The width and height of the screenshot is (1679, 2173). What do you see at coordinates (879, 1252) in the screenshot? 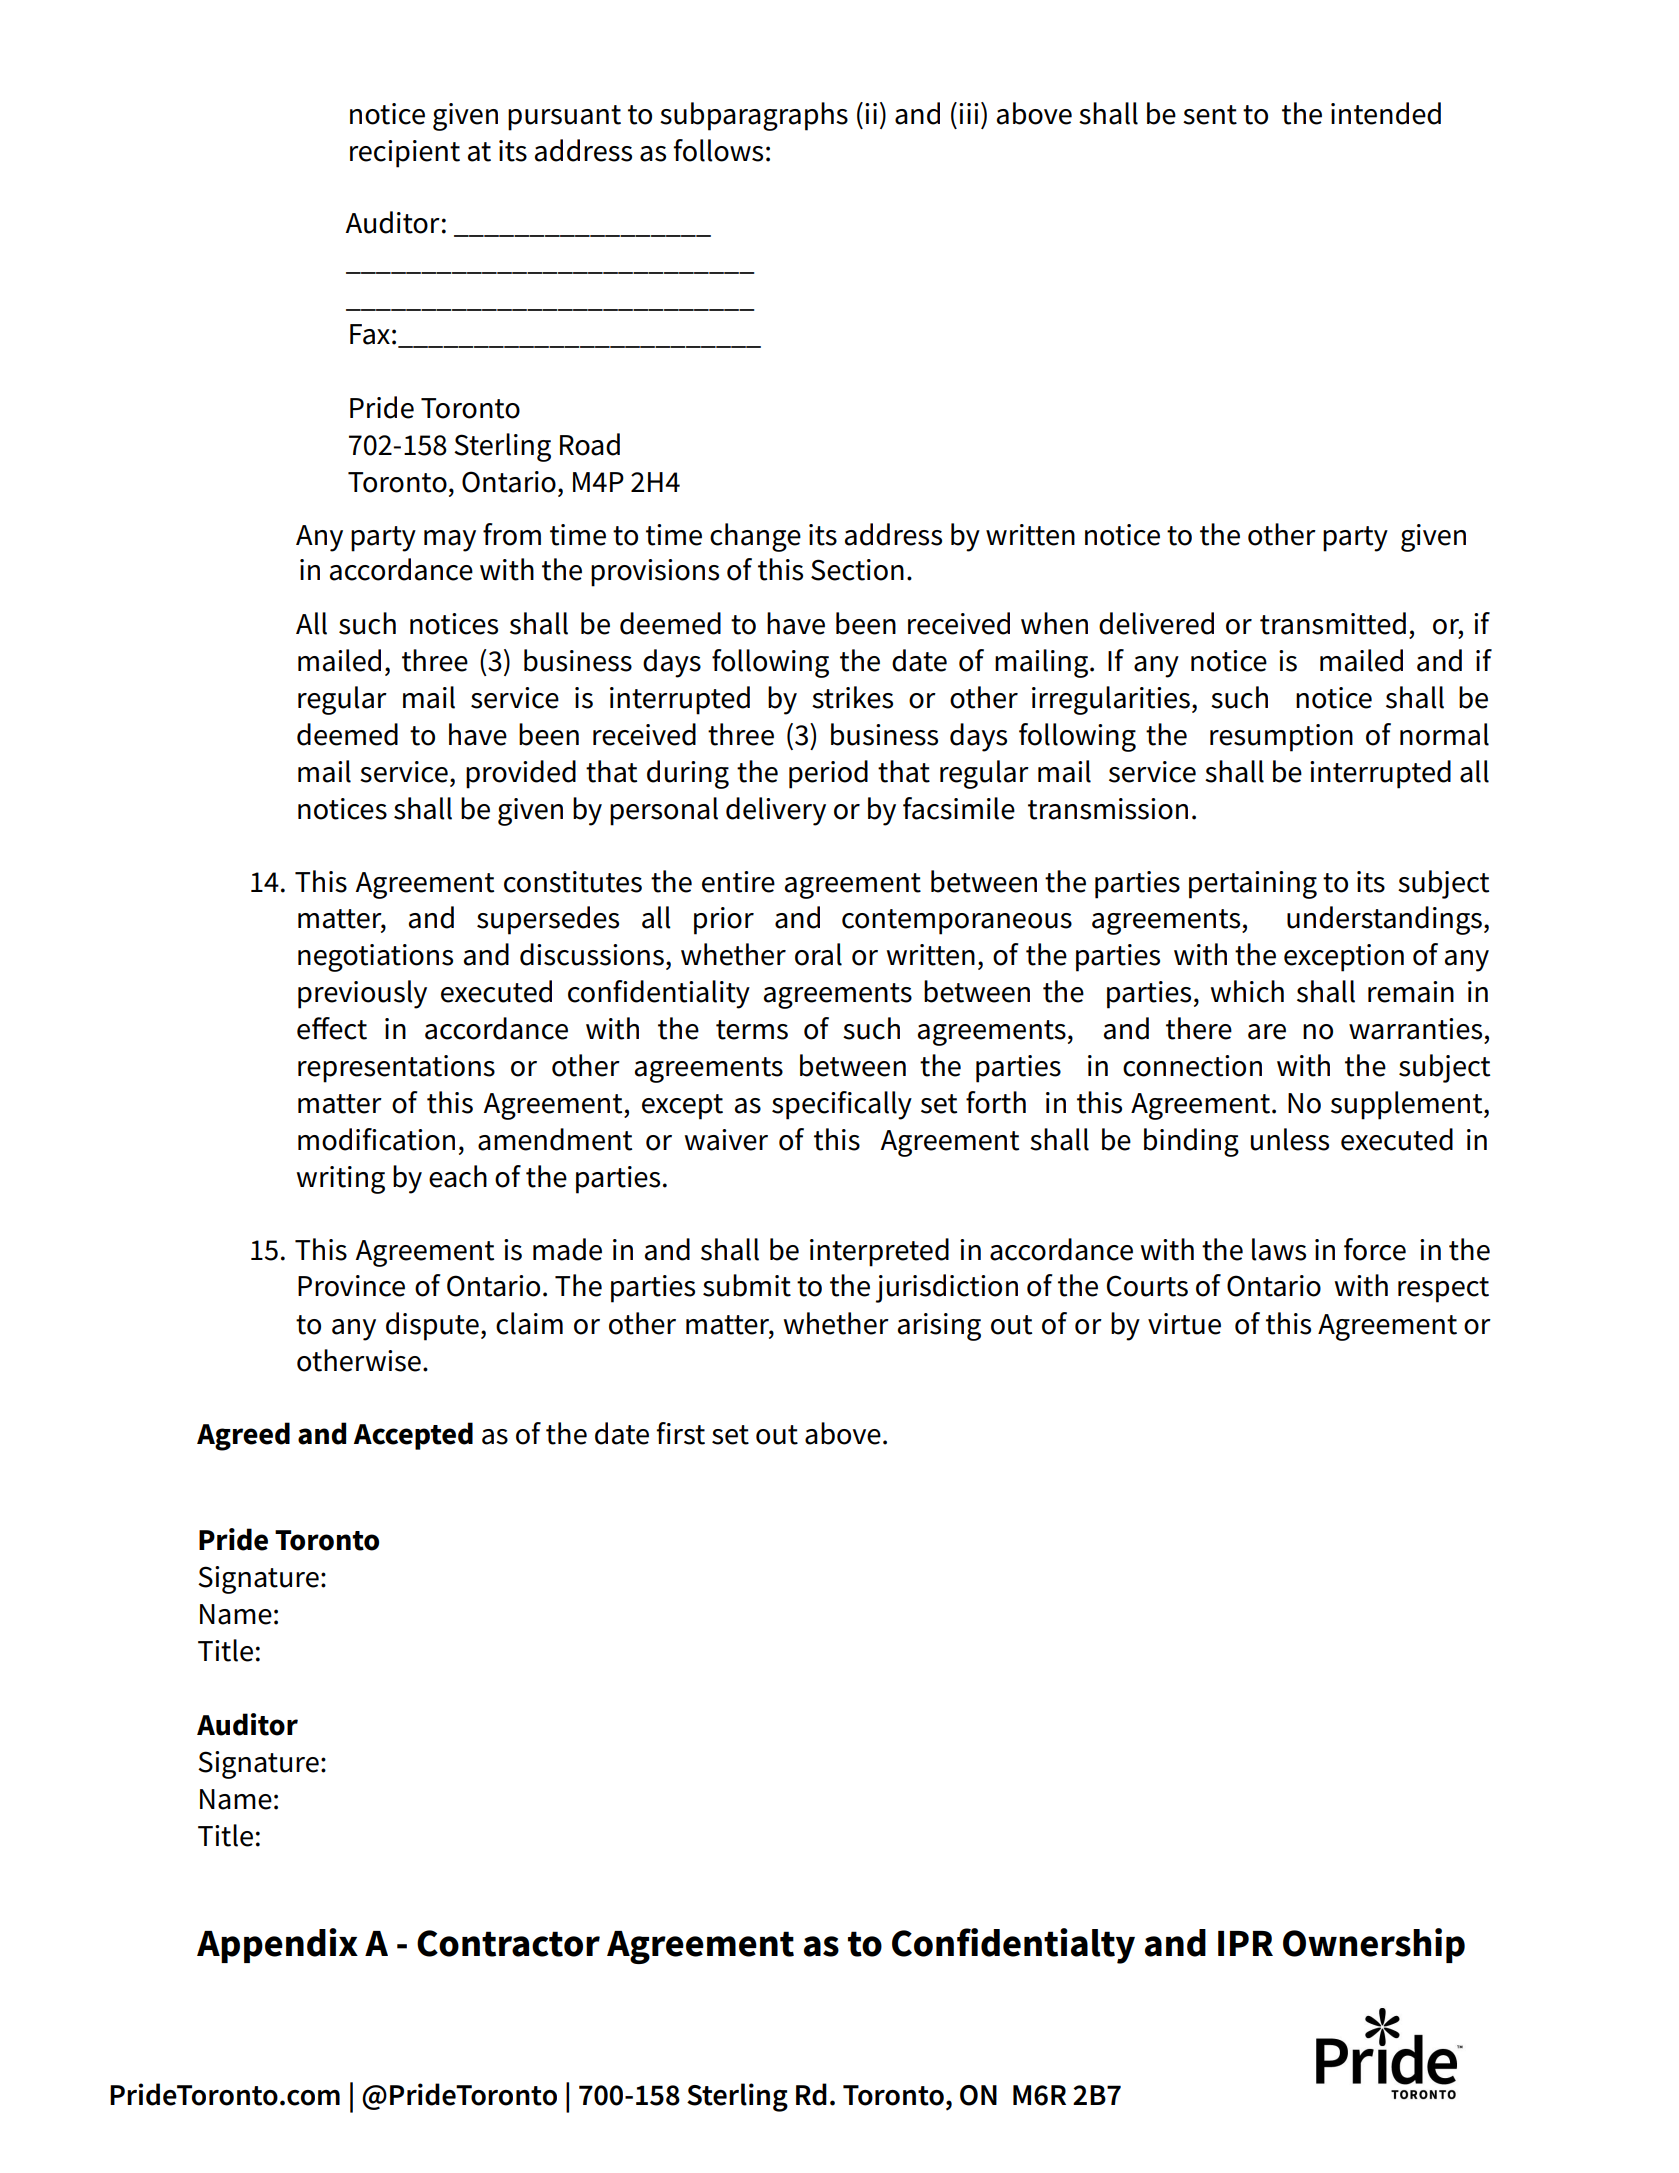
I see `interpreted` at bounding box center [879, 1252].
